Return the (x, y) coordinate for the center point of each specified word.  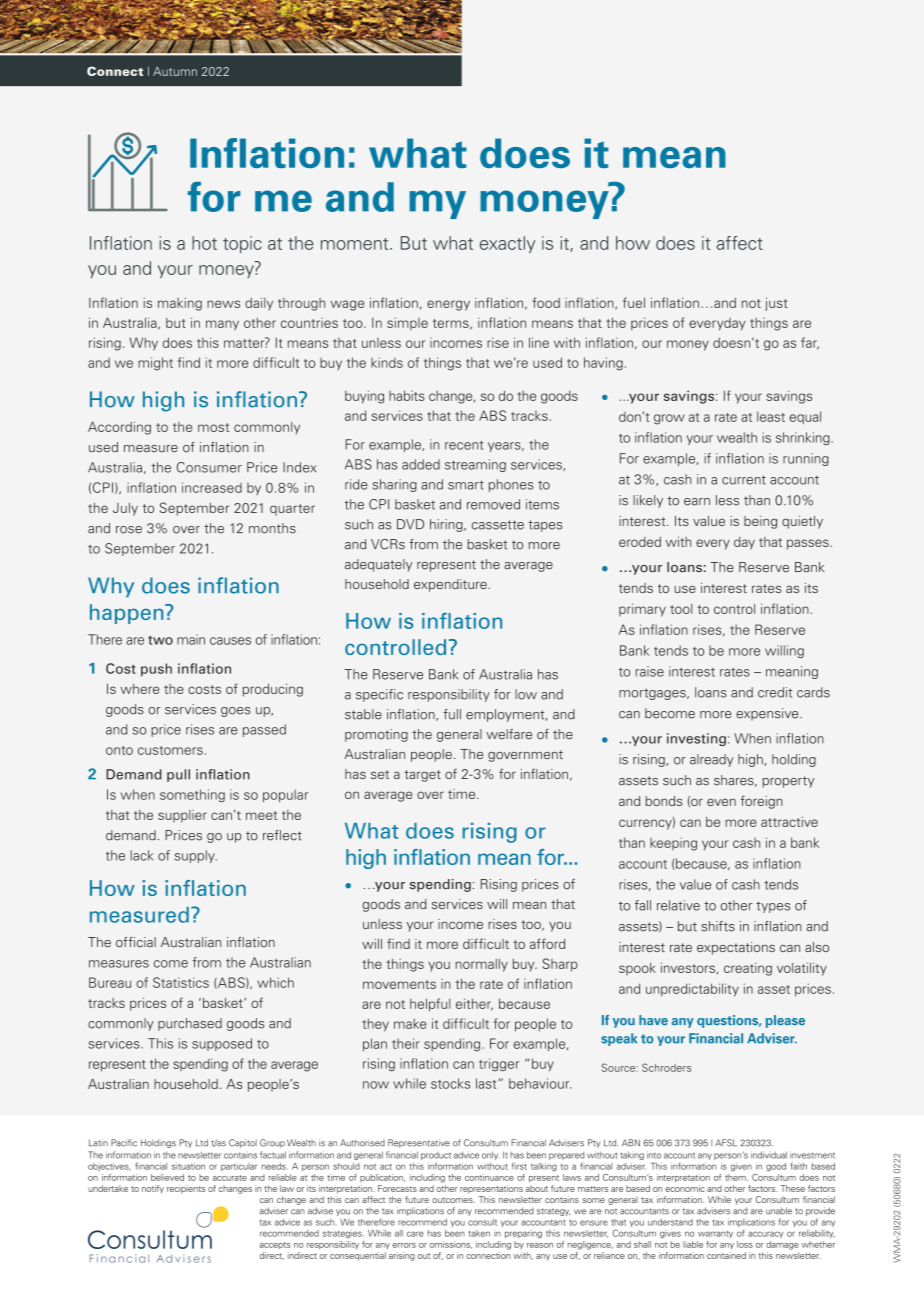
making (180, 304)
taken (479, 1233)
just (776, 304)
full (452, 714)
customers (170, 750)
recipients (186, 1189)
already (711, 760)
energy (448, 305)
